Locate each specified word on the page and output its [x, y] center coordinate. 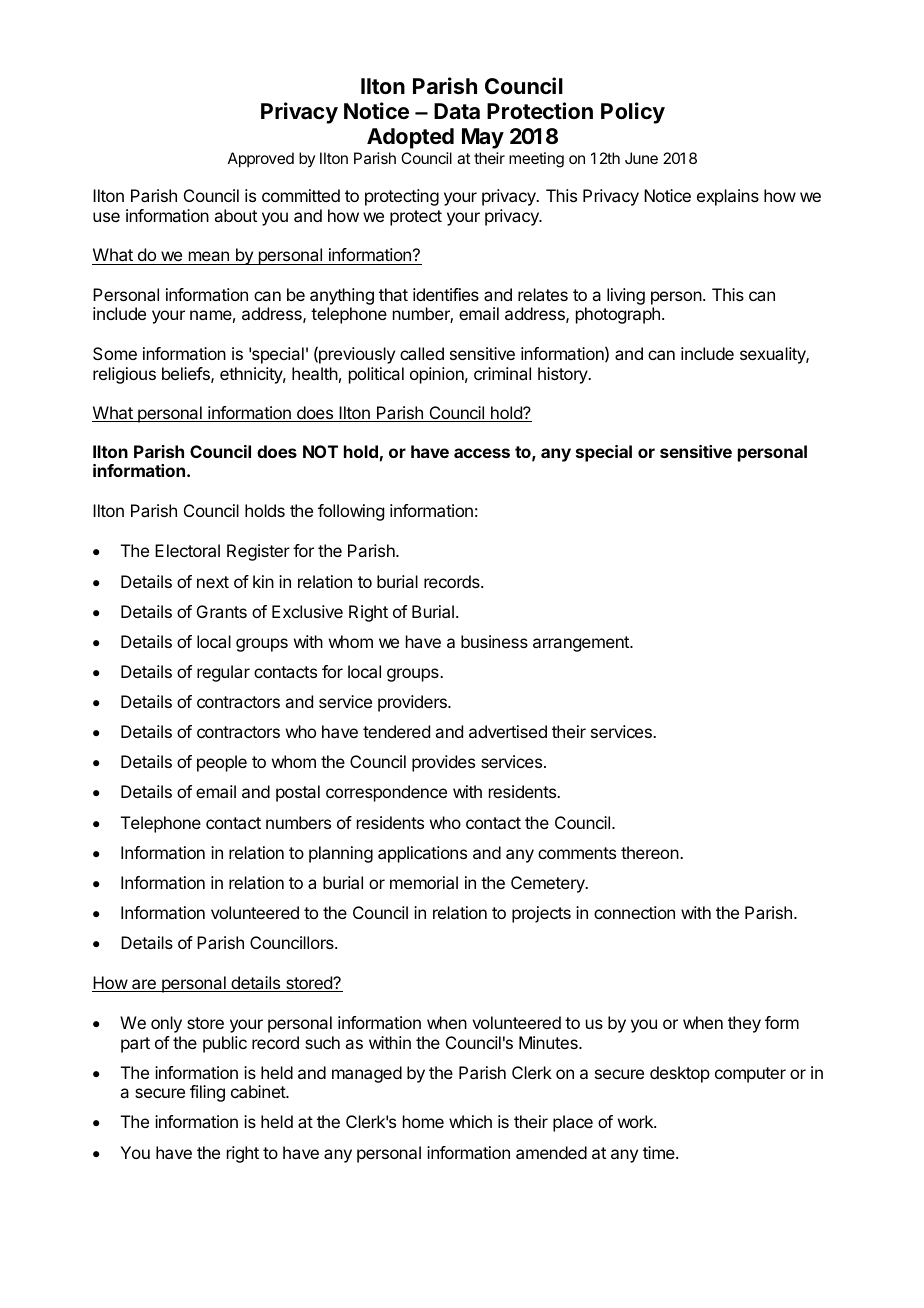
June [641, 158]
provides [443, 763]
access [482, 453]
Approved [261, 160]
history [564, 375]
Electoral [187, 550]
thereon [651, 852]
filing [207, 1093]
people [222, 763]
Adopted [410, 138]
